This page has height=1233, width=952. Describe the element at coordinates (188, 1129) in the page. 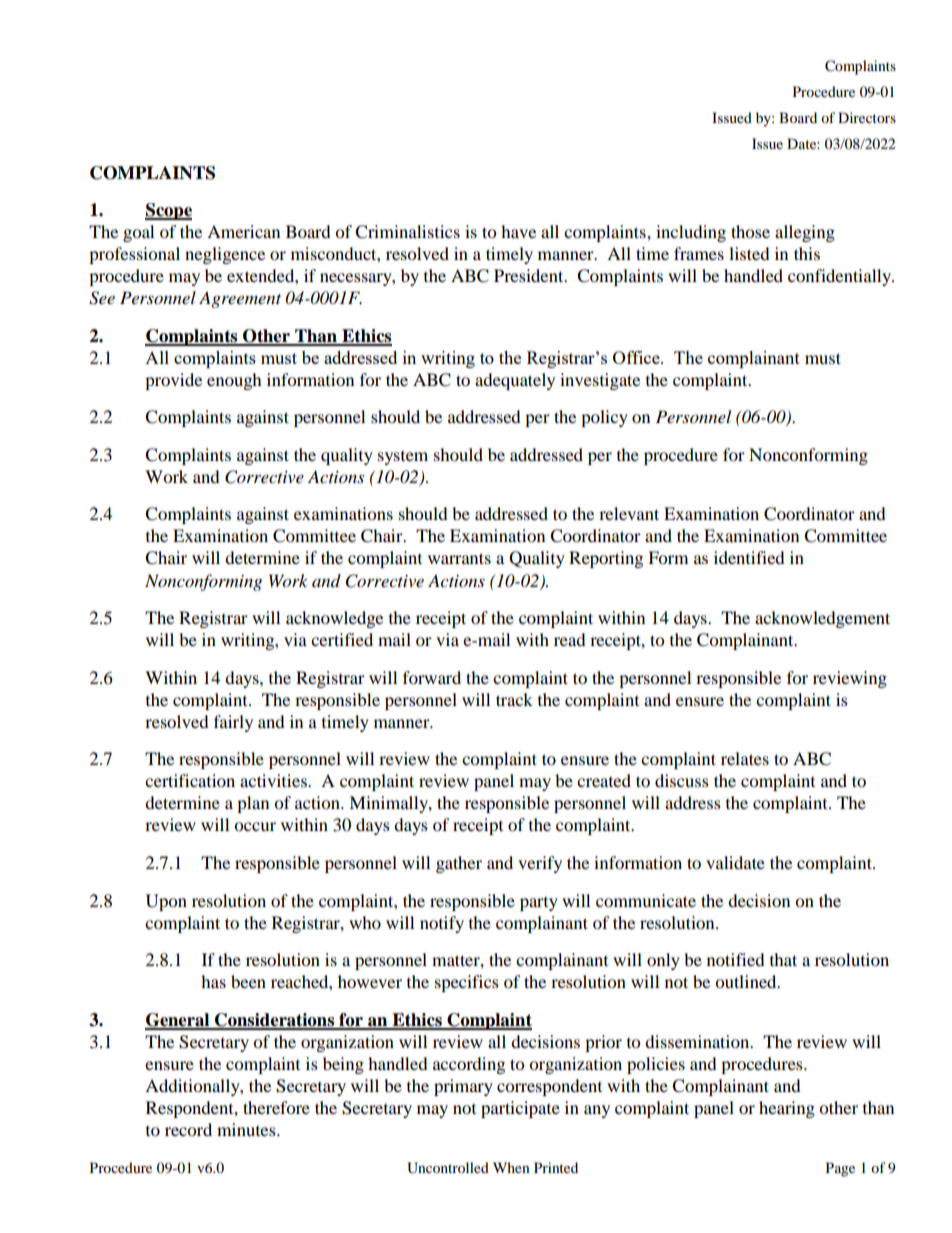

I see `record` at that location.
